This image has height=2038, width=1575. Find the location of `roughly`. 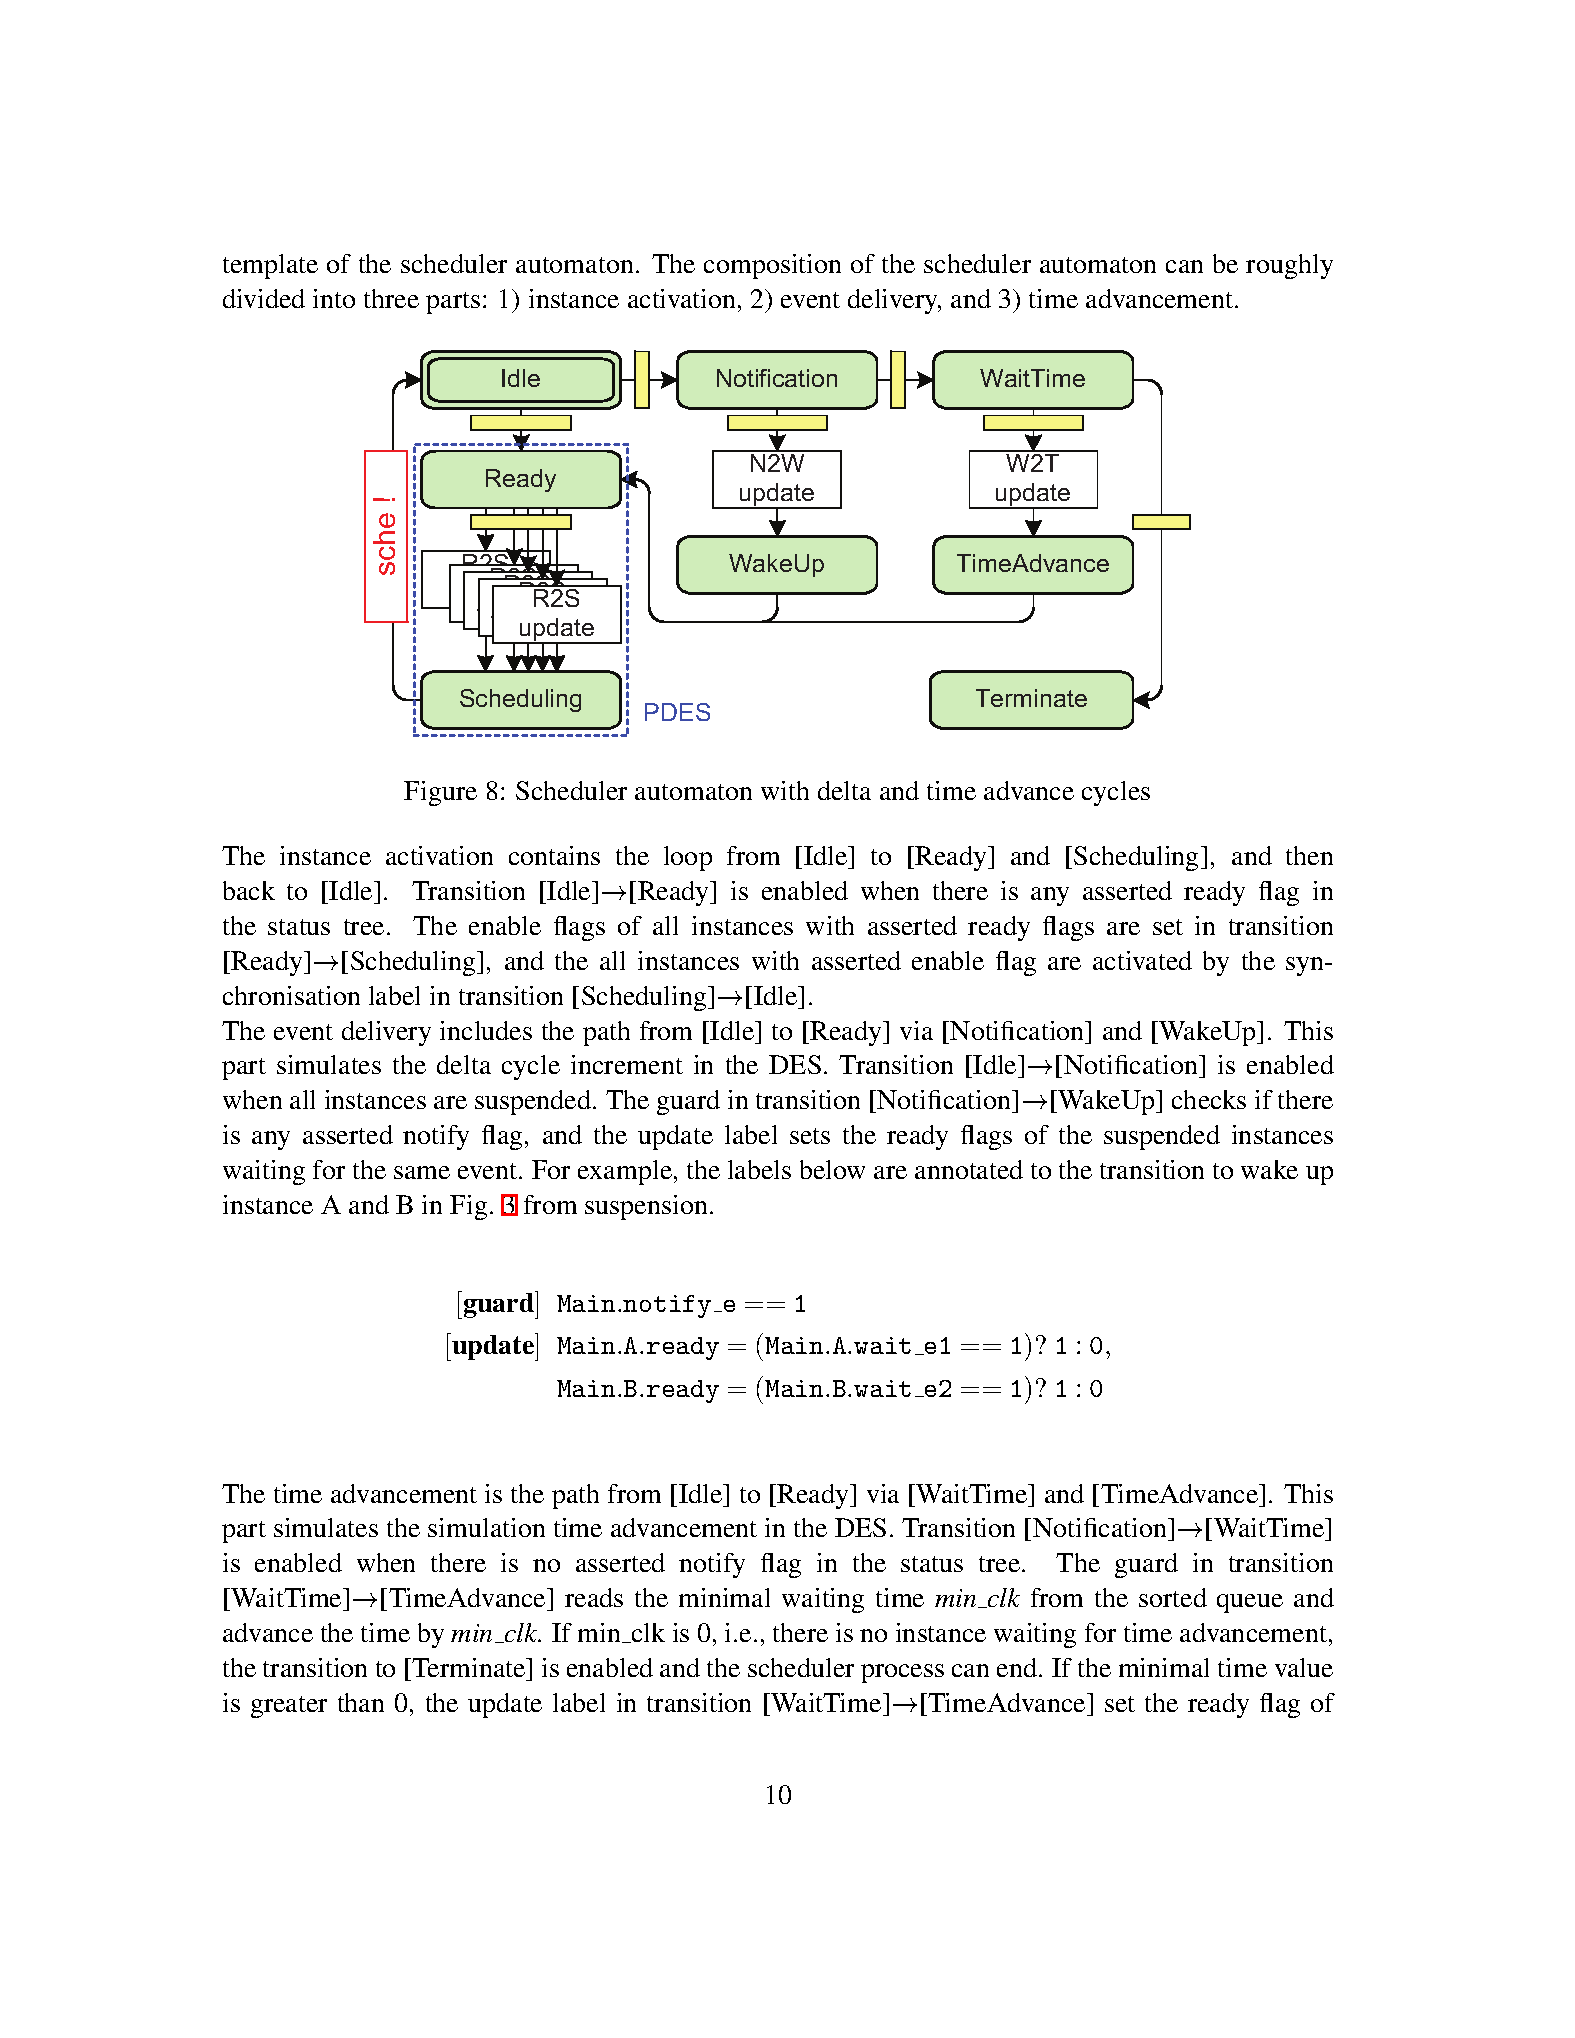

roughly is located at coordinates (1289, 266).
